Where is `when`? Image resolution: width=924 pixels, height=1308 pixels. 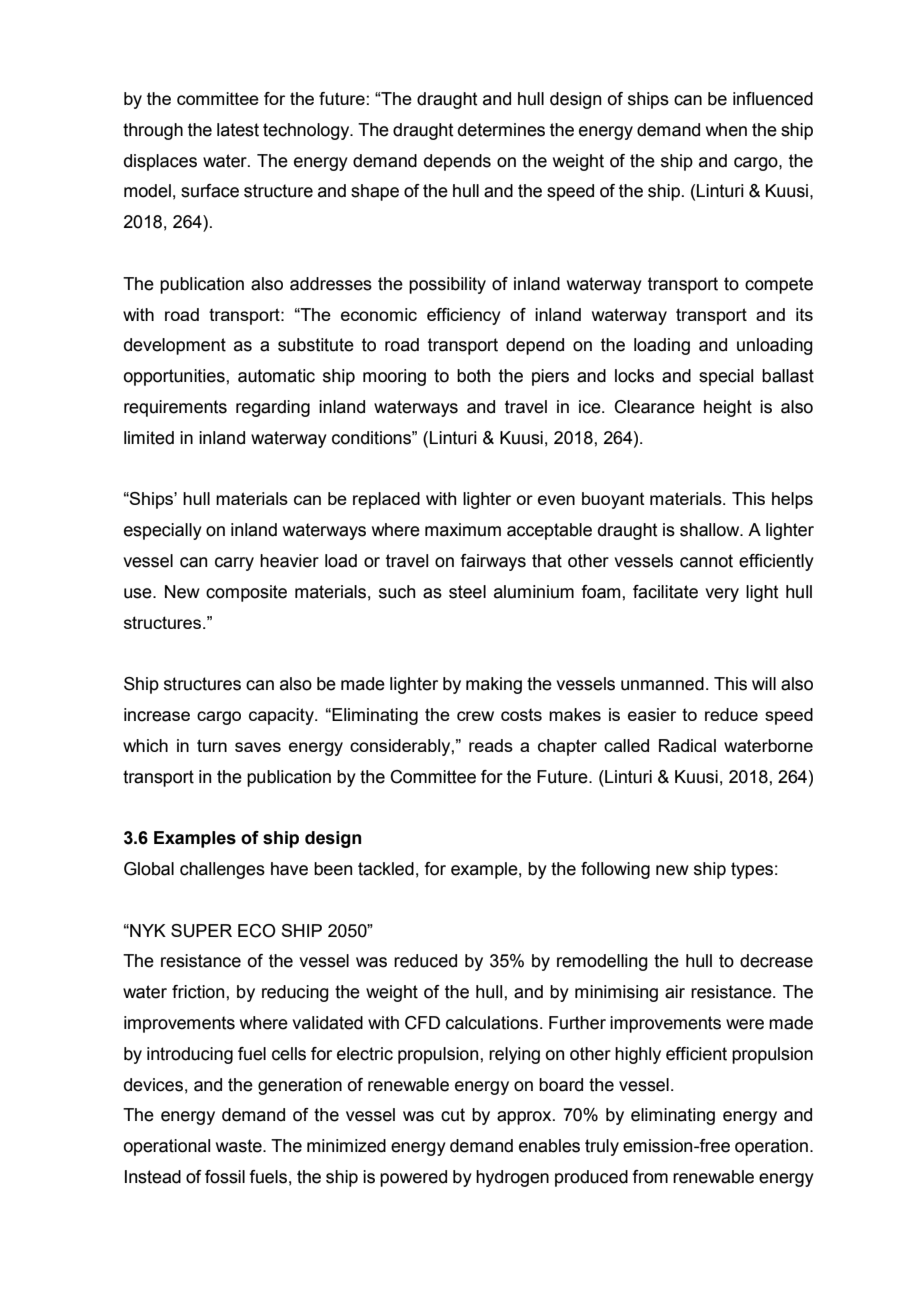 when is located at coordinates (726, 130).
